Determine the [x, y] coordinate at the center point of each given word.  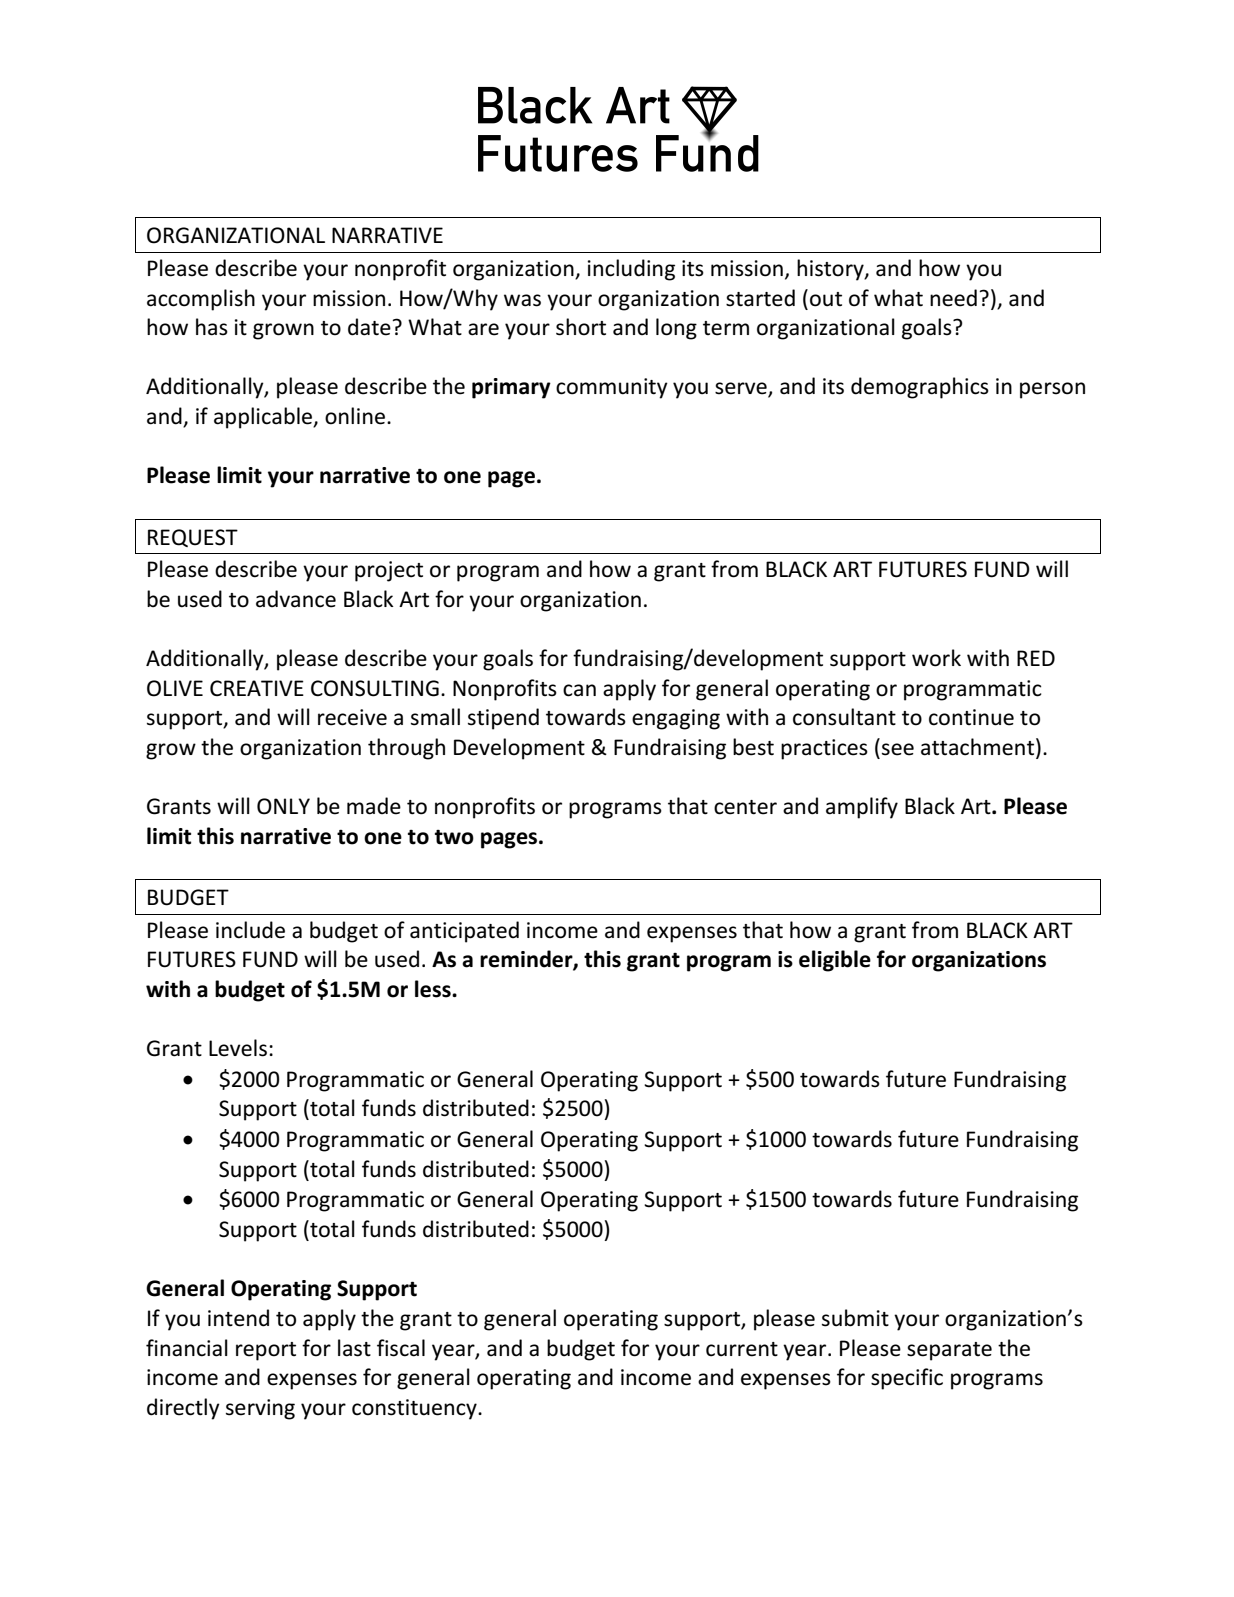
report [266, 1351]
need [953, 298]
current [742, 1349]
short [581, 327]
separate [949, 1351]
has [212, 327]
